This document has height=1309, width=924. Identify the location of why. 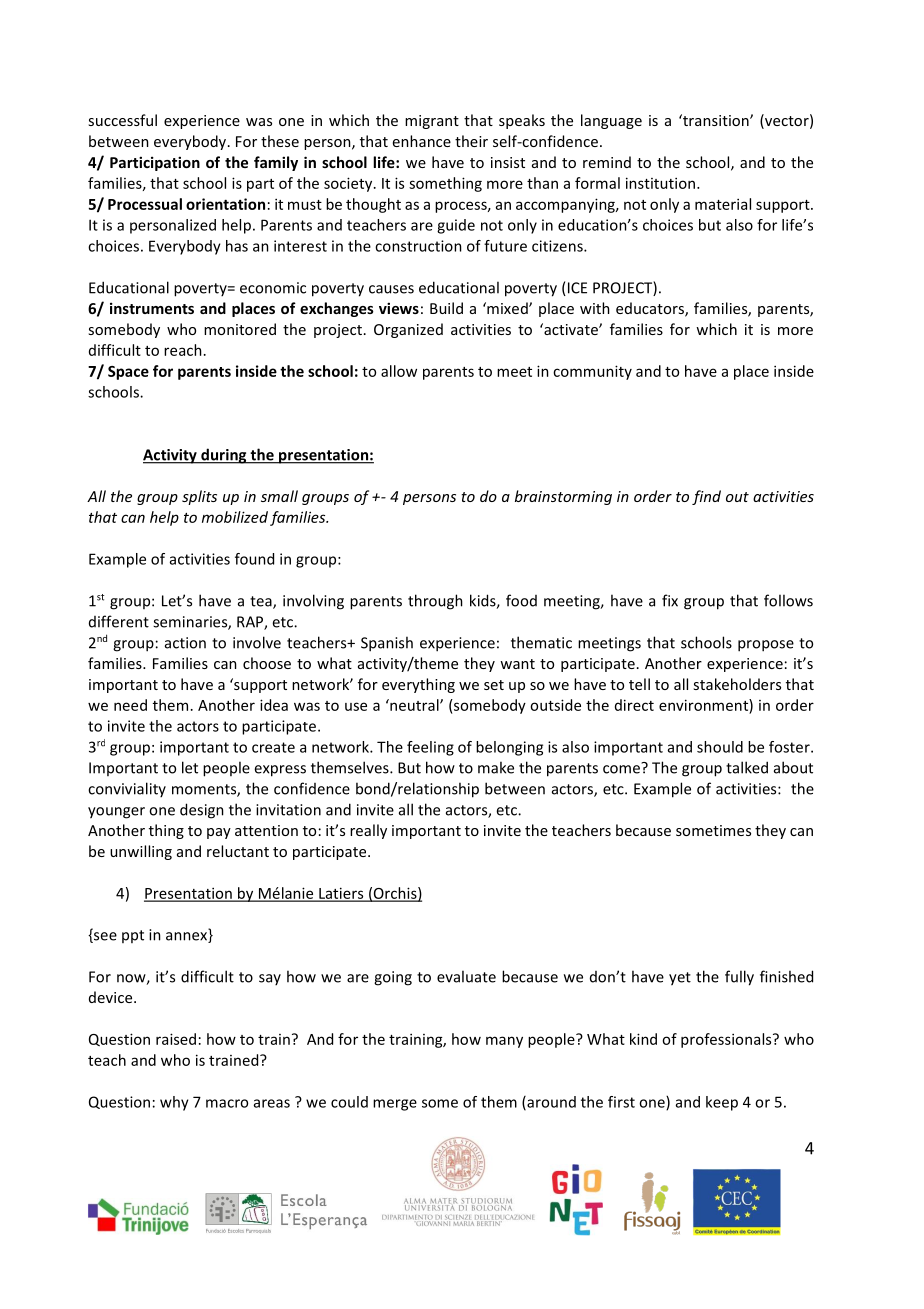
(174, 1103).
